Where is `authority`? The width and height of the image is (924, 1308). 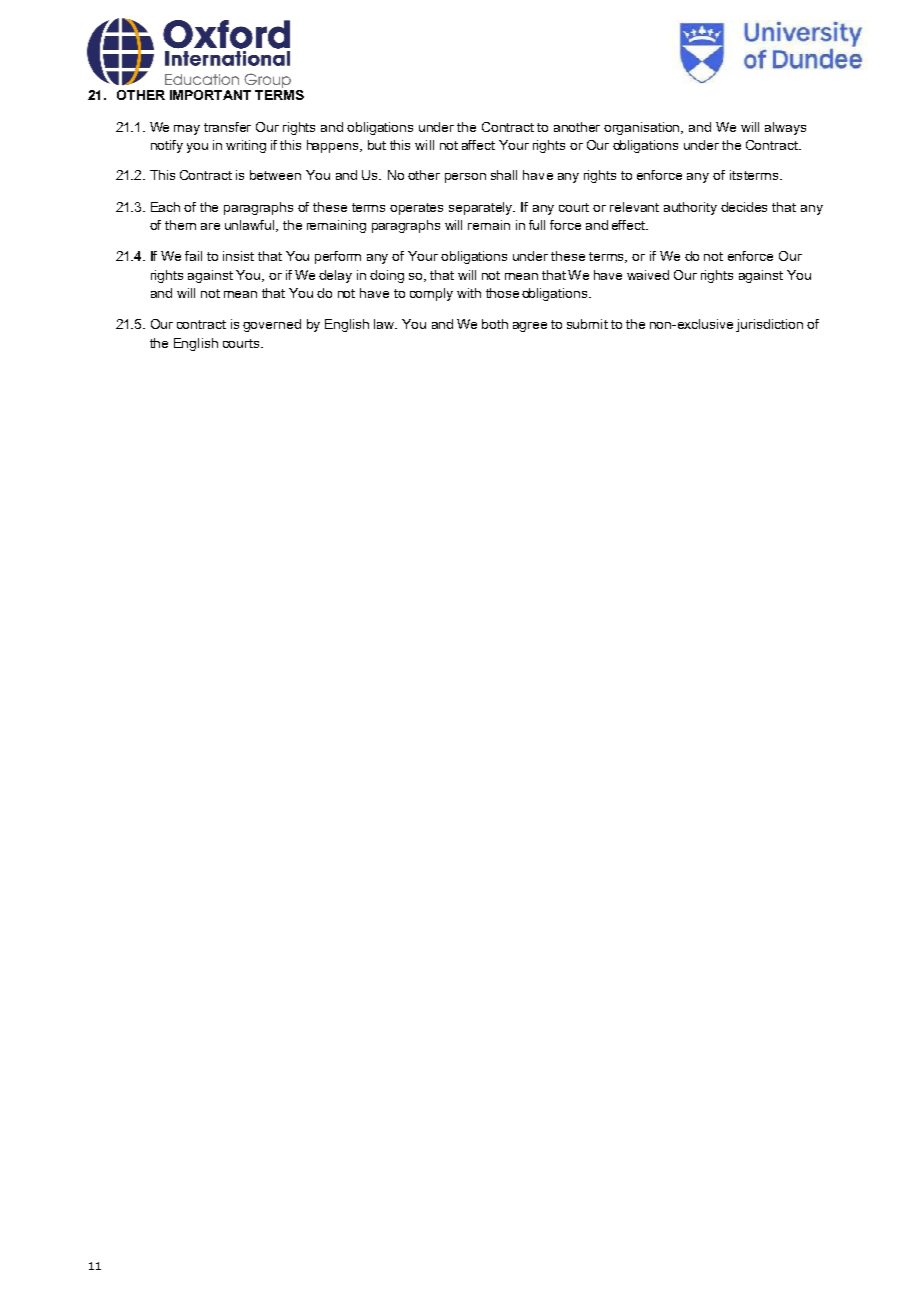
authority is located at coordinates (690, 208).
